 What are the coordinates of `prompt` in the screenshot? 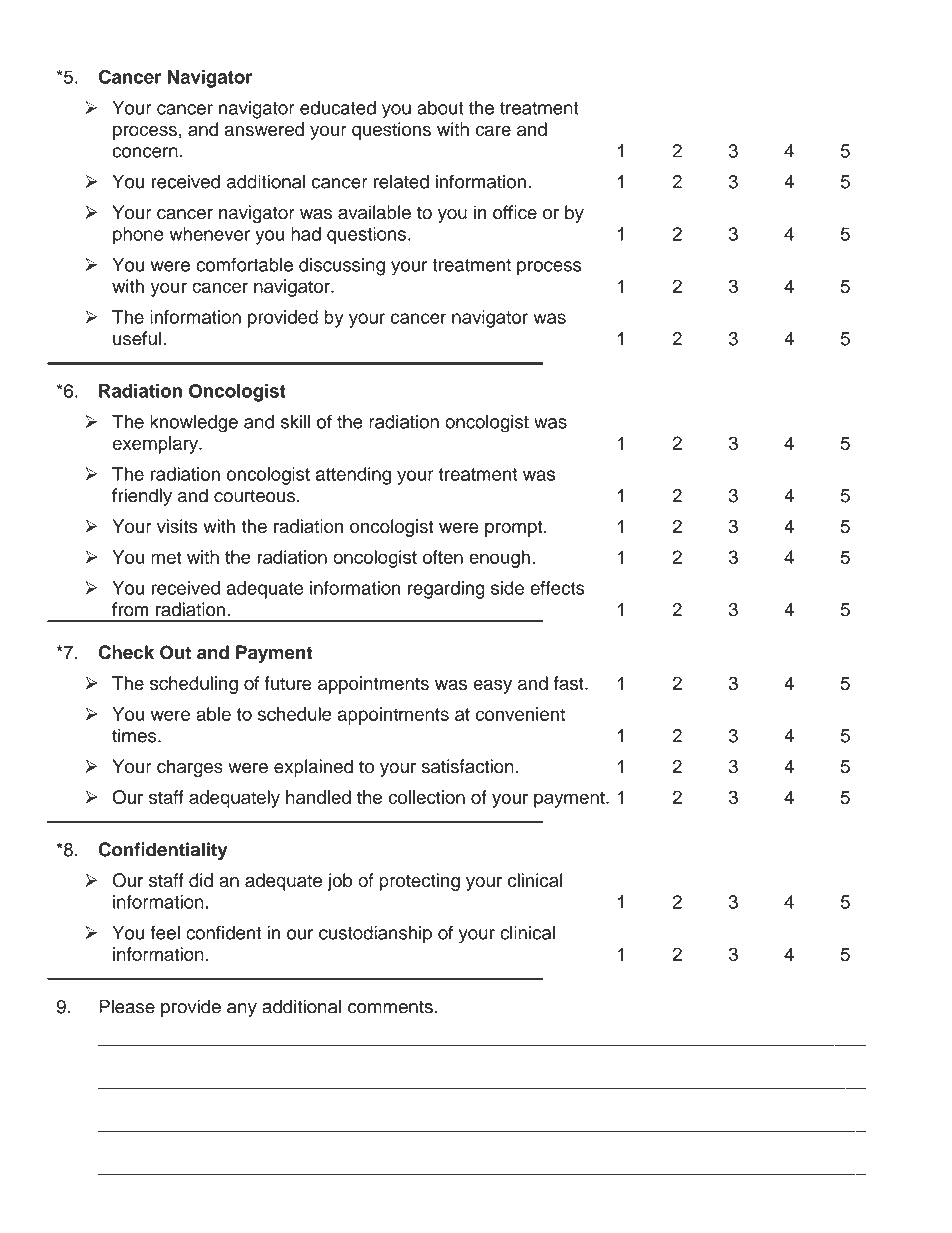 It's located at (515, 528).
